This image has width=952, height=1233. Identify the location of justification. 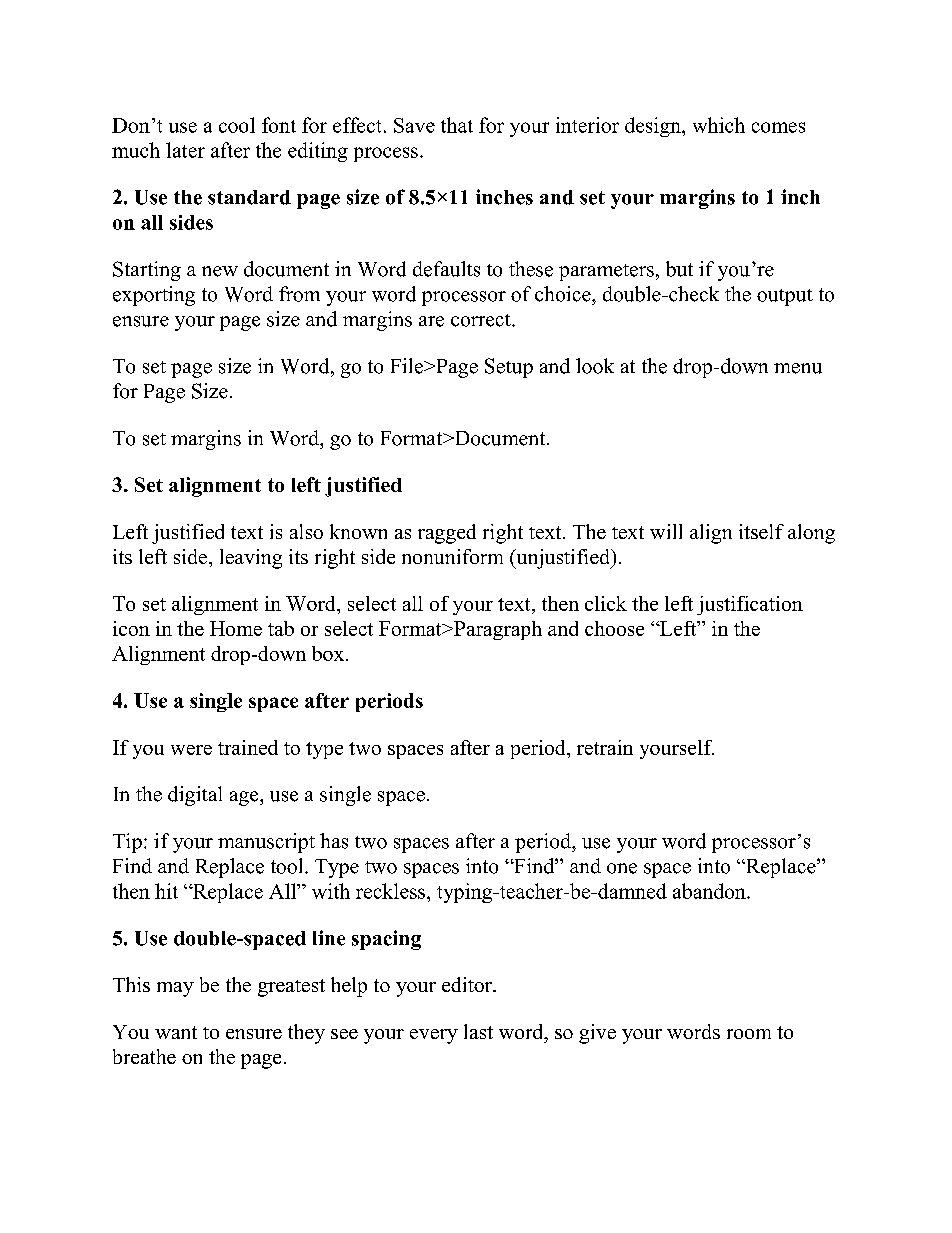
(750, 605).
